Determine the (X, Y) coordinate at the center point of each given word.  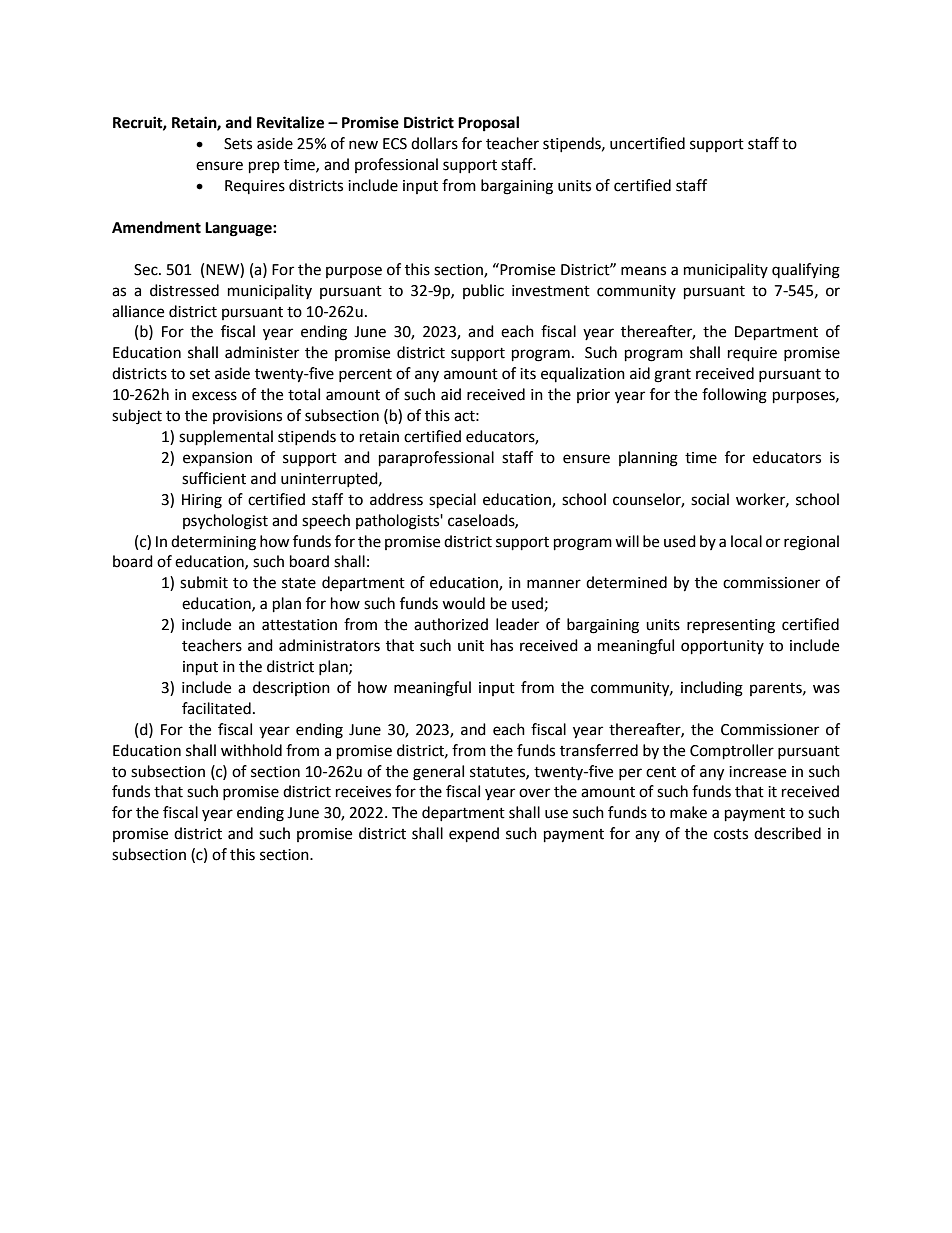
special (452, 501)
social (710, 499)
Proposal (488, 124)
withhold (251, 750)
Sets (238, 144)
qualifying (806, 271)
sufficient (214, 478)
